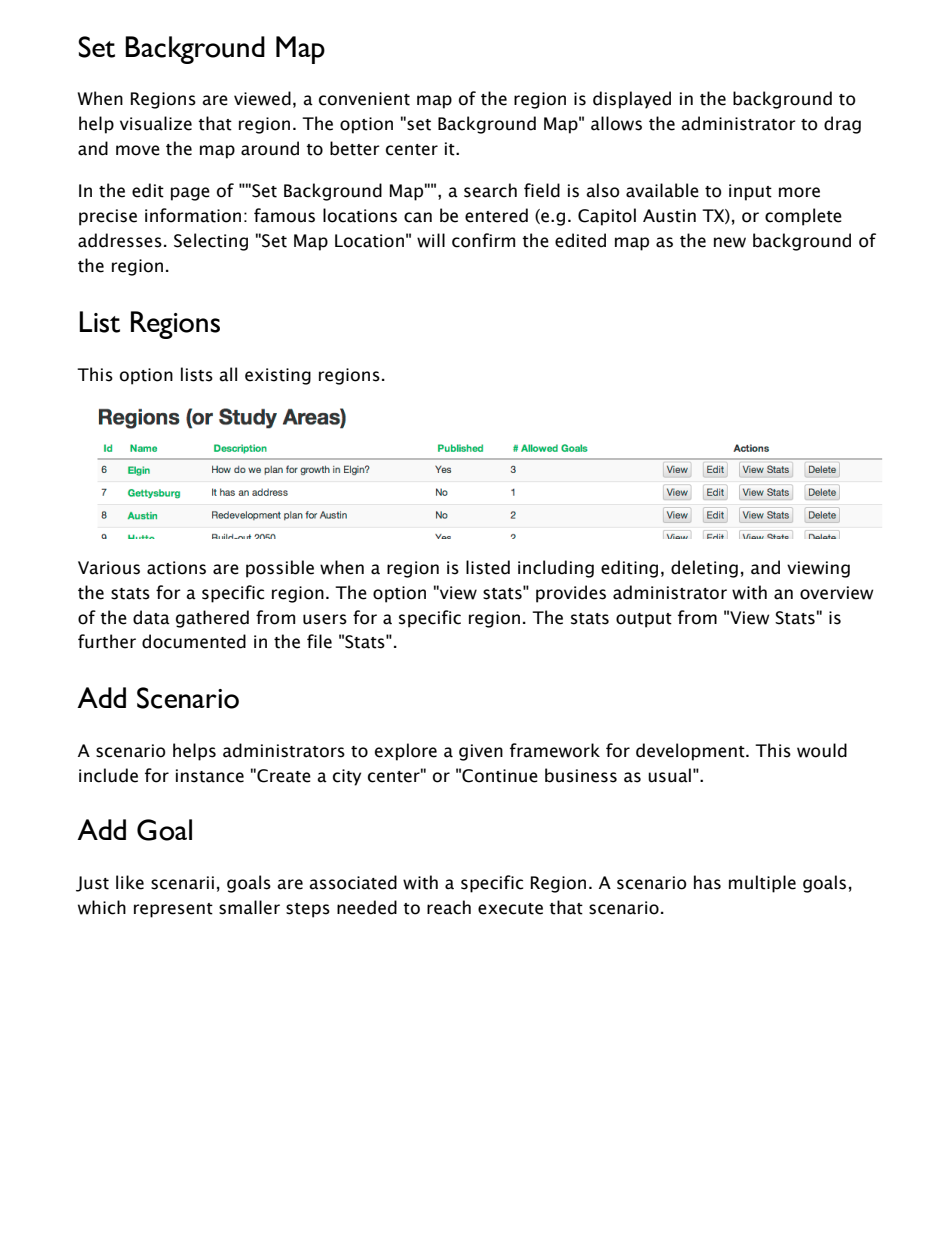 The image size is (952, 1233). I want to click on deleting, so click(704, 569).
